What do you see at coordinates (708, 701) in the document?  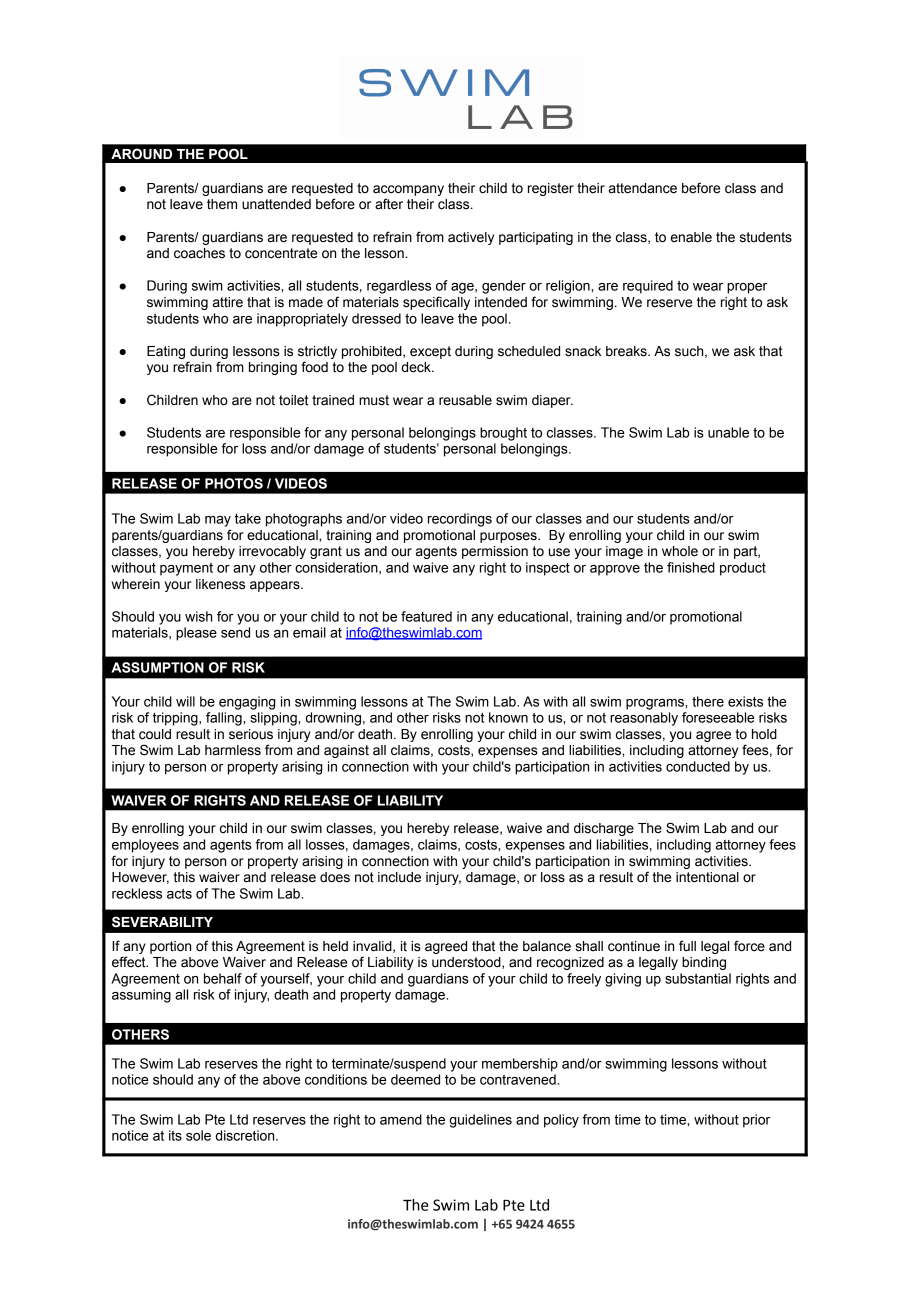 I see `there` at bounding box center [708, 701].
